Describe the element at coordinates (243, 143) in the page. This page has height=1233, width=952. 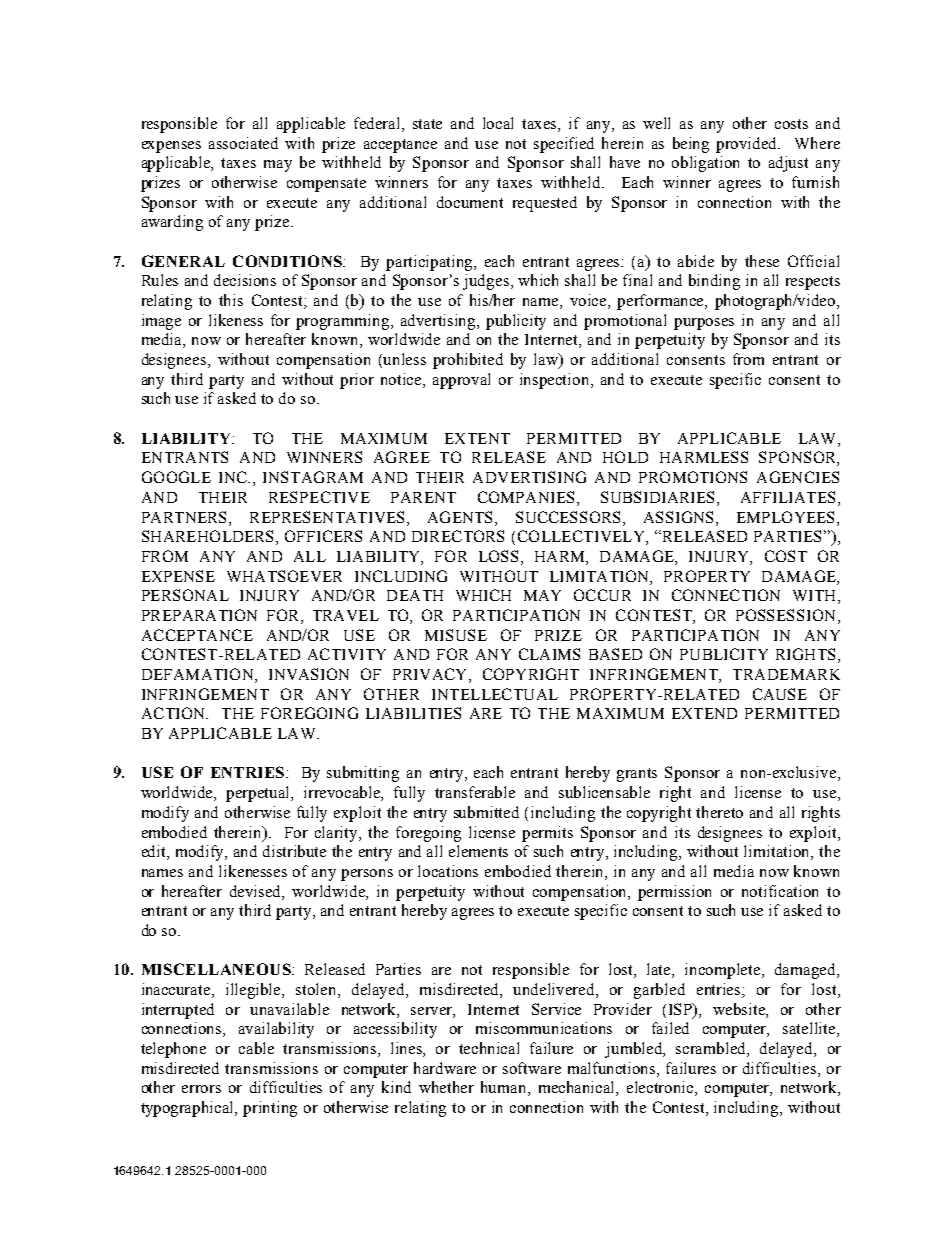
I see `associated` at that location.
